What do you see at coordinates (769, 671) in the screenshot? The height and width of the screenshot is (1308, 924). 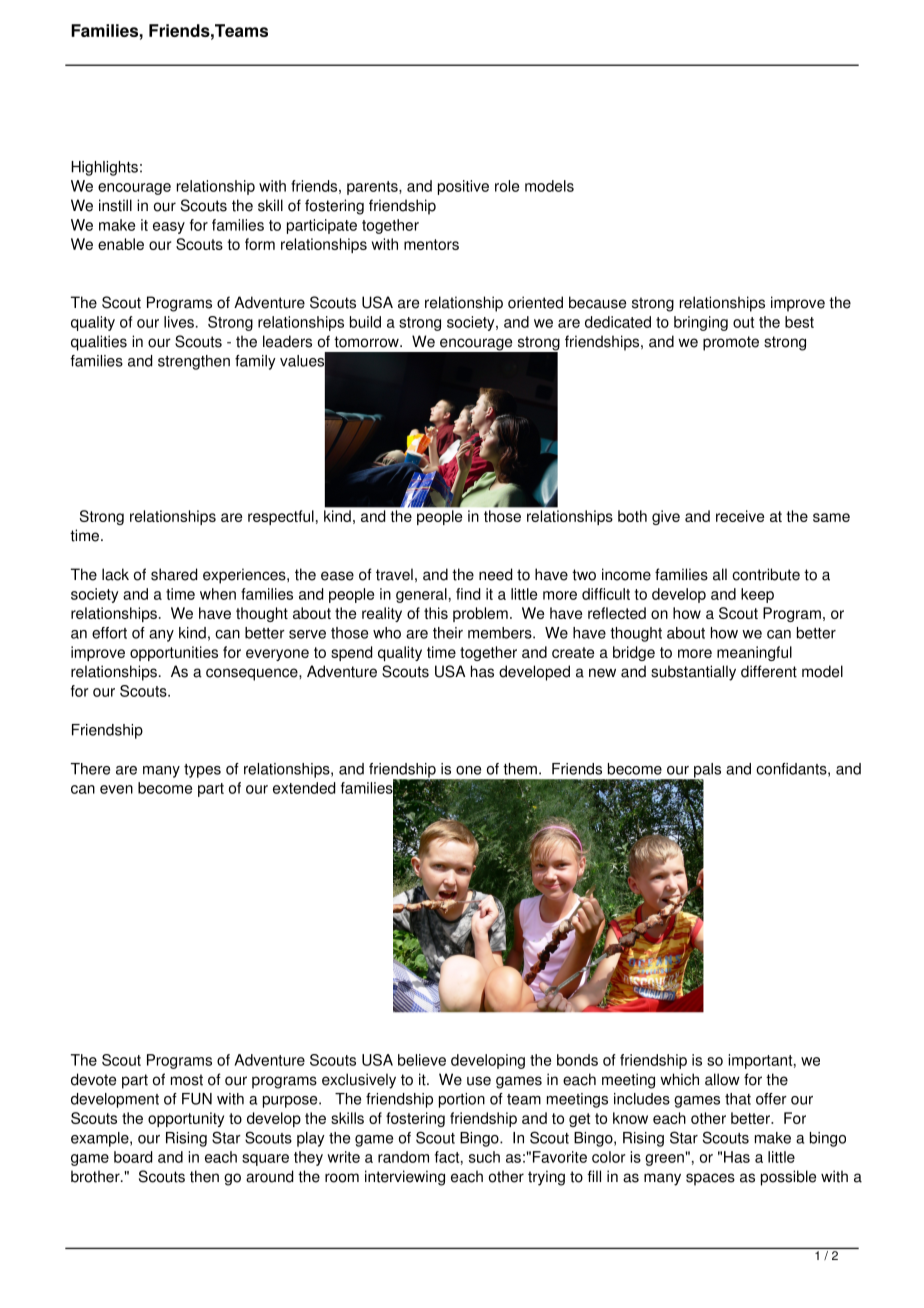 I see `different` at bounding box center [769, 671].
